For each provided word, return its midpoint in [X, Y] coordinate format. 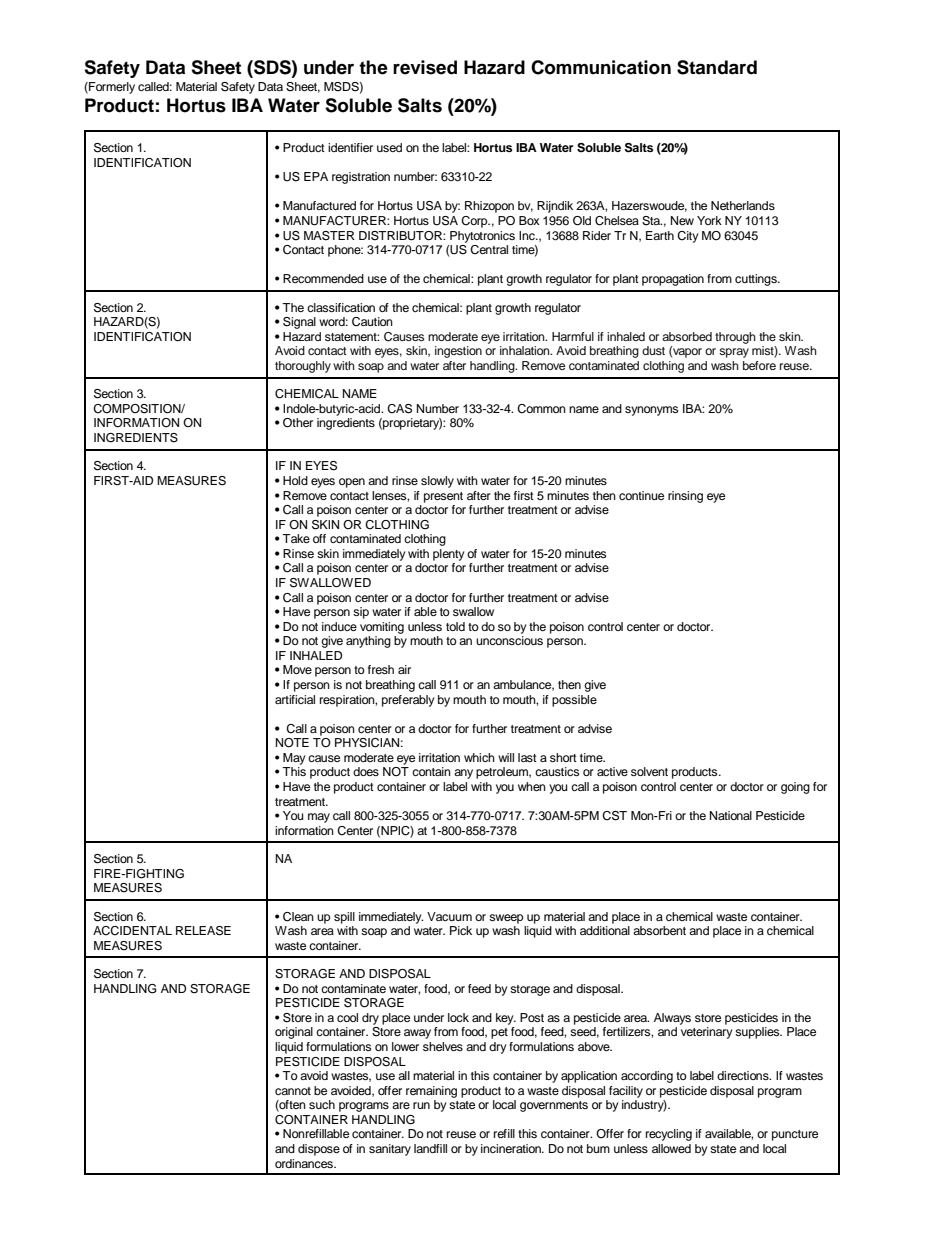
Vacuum [449, 916]
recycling [669, 1135]
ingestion [458, 352]
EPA [316, 176]
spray [734, 353]
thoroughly [303, 367]
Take [296, 538]
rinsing [685, 497]
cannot [293, 1091]
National [731, 815]
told [455, 626]
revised [425, 67]
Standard [717, 67]
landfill [430, 1148]
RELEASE [203, 931]
